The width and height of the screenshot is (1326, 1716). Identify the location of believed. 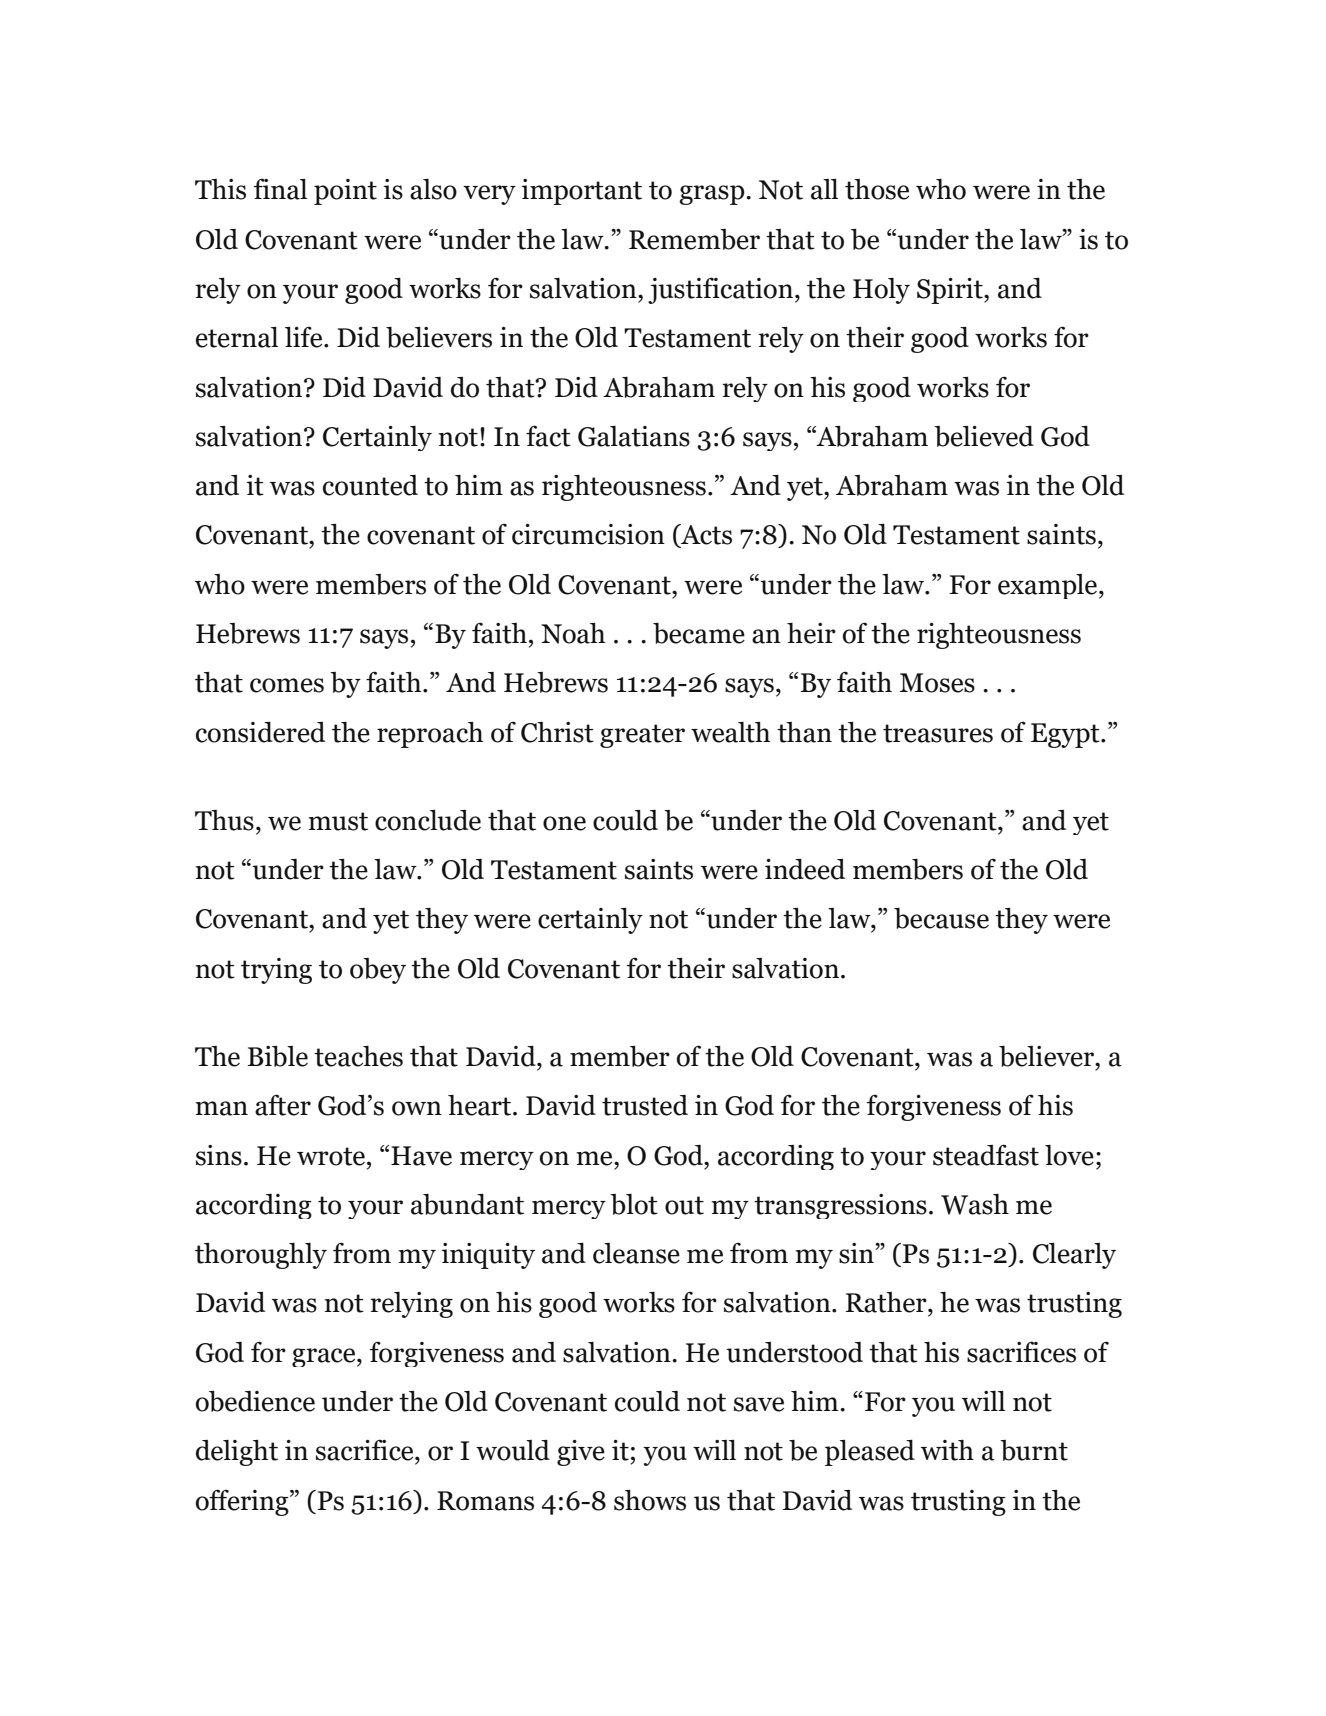
(984, 436).
